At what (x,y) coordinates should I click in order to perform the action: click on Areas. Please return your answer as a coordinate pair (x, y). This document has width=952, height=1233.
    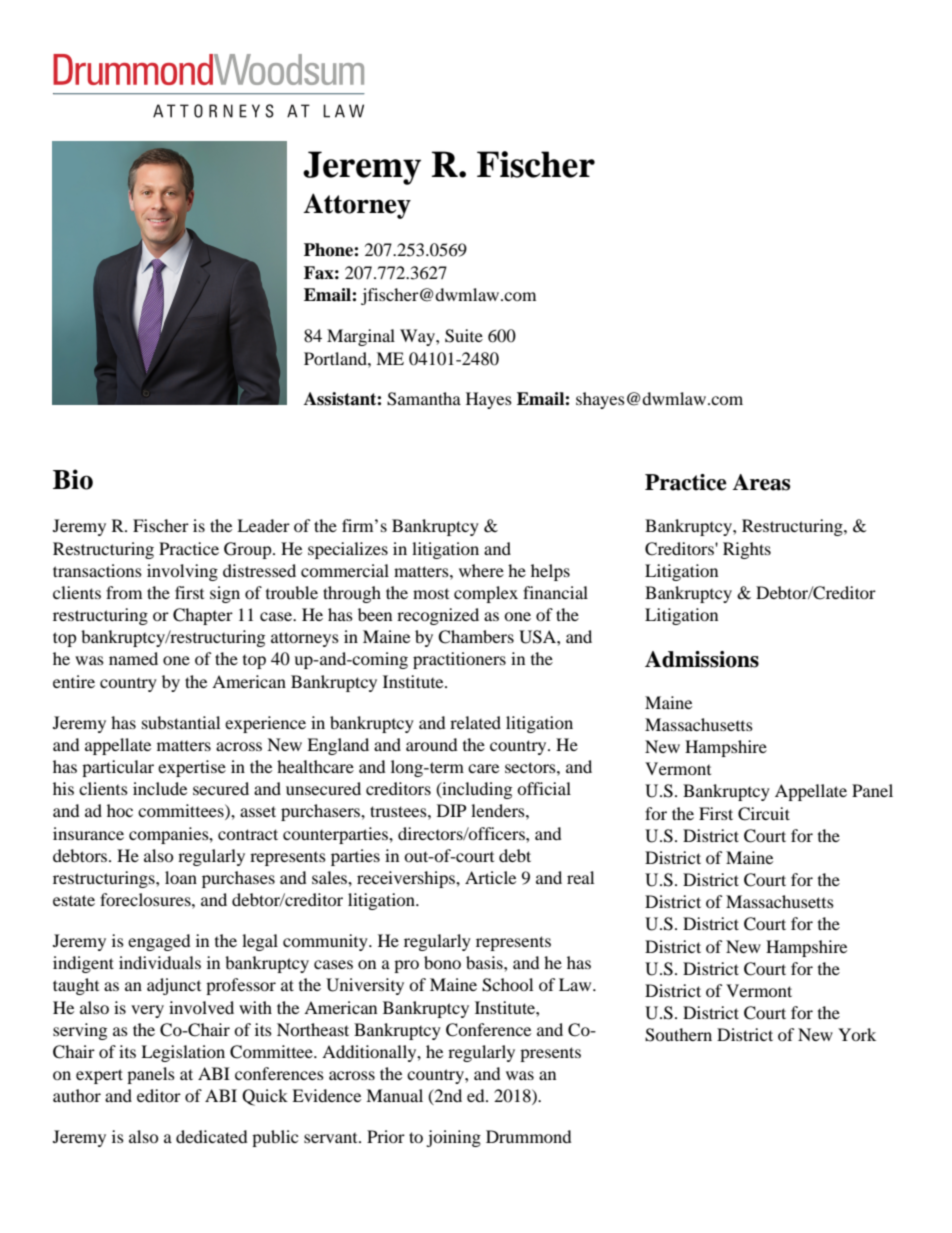
    Looking at the image, I should click on (761, 482).
